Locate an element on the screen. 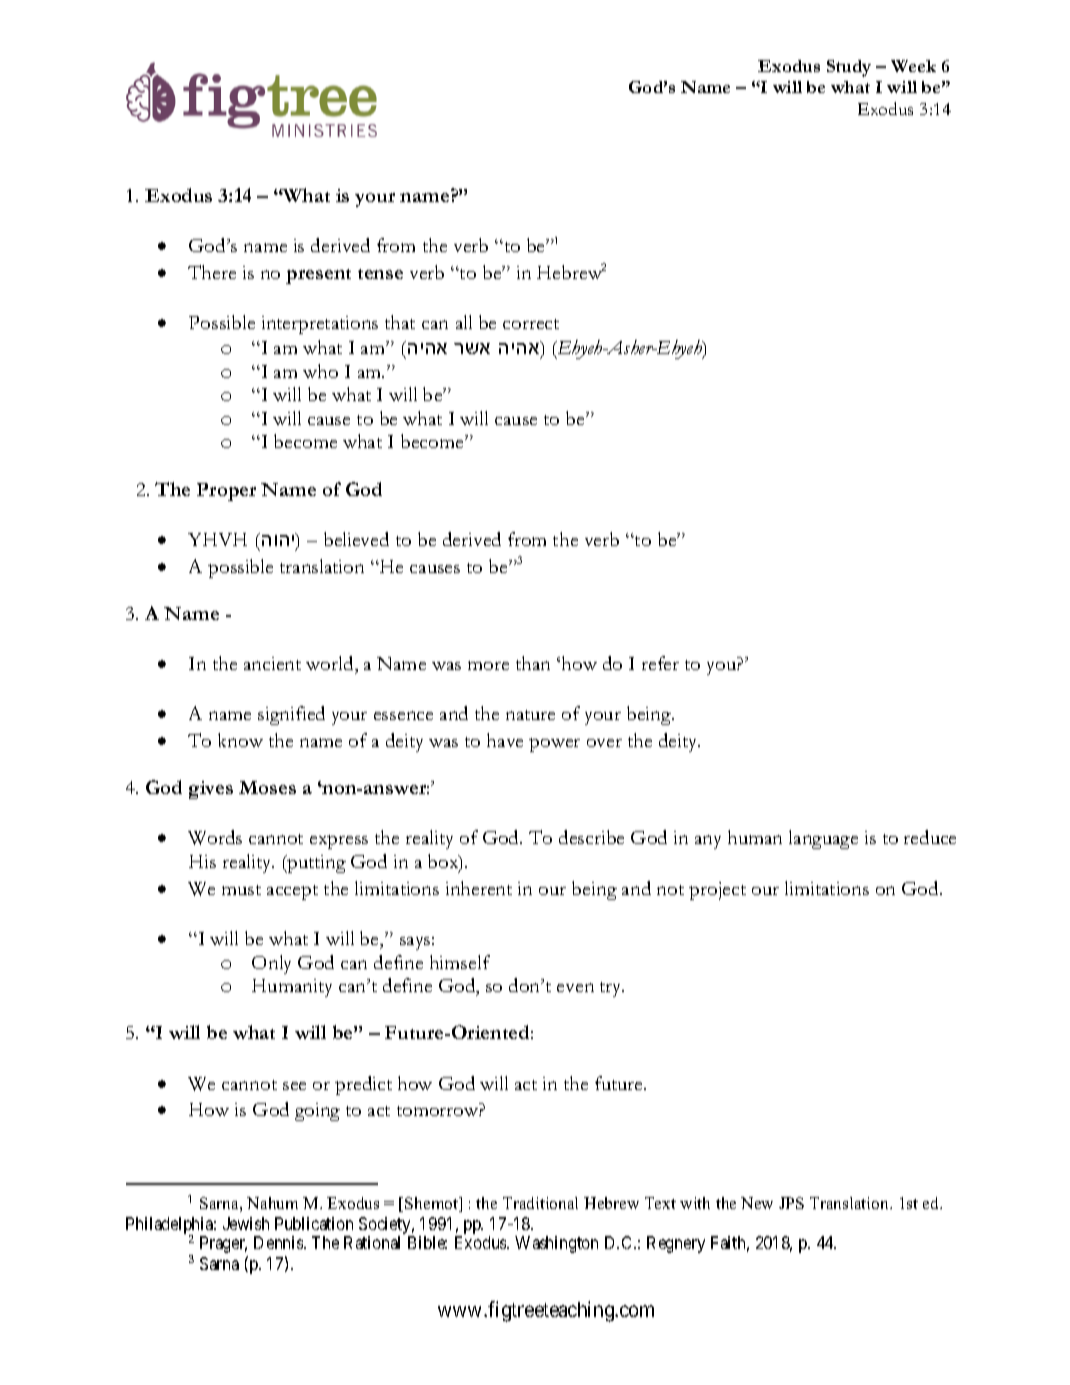  all is located at coordinates (464, 322).
